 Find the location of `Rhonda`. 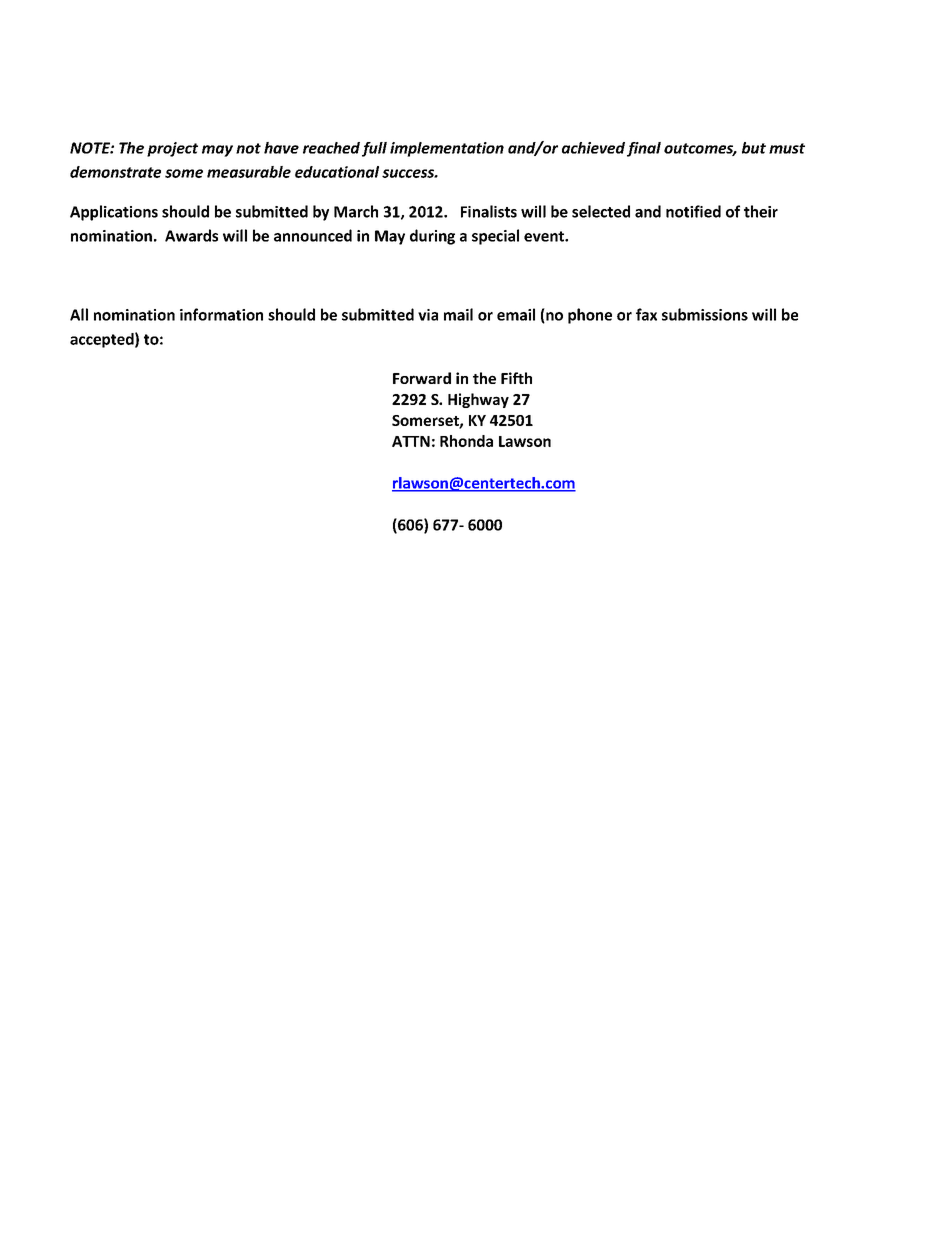

Rhonda is located at coordinates (466, 441).
